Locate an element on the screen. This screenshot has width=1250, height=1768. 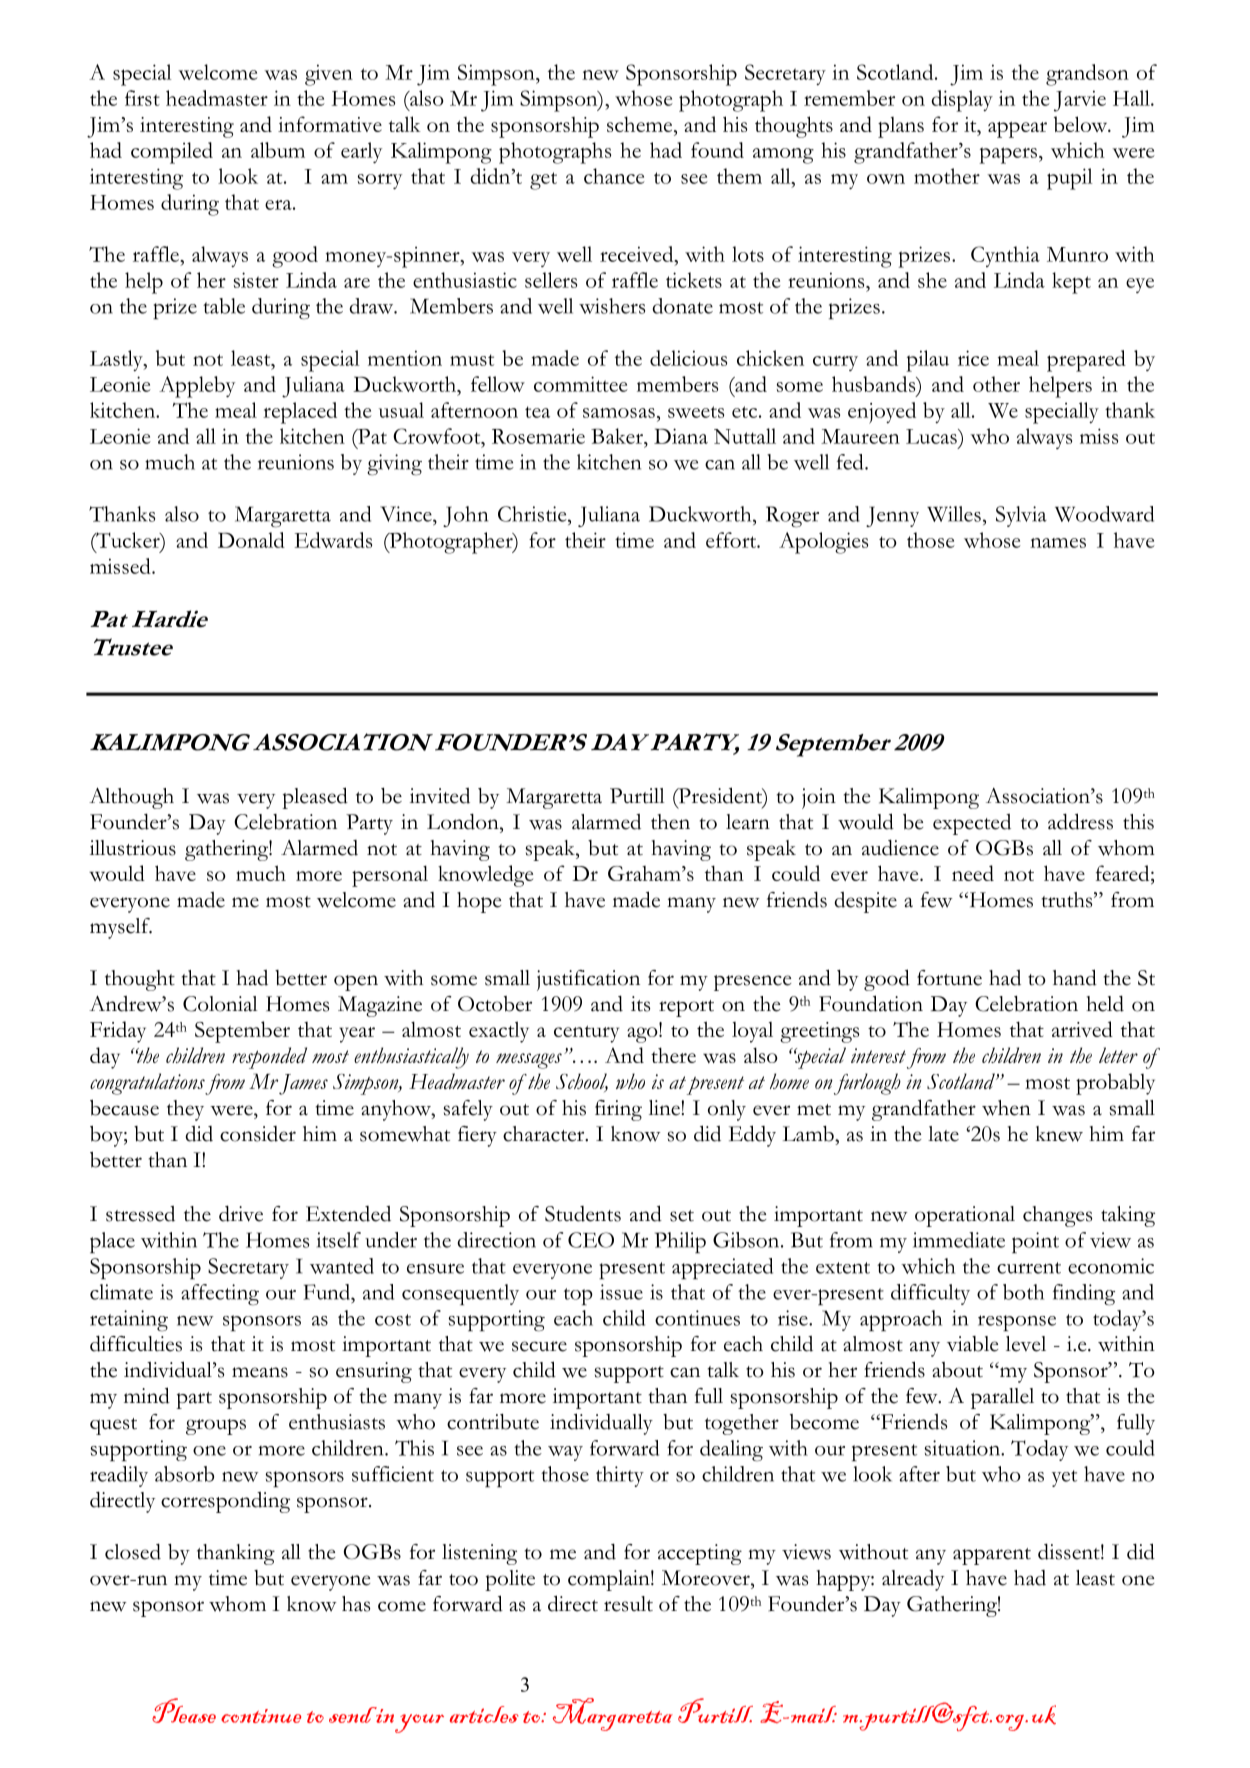
effort is located at coordinates (732, 540).
